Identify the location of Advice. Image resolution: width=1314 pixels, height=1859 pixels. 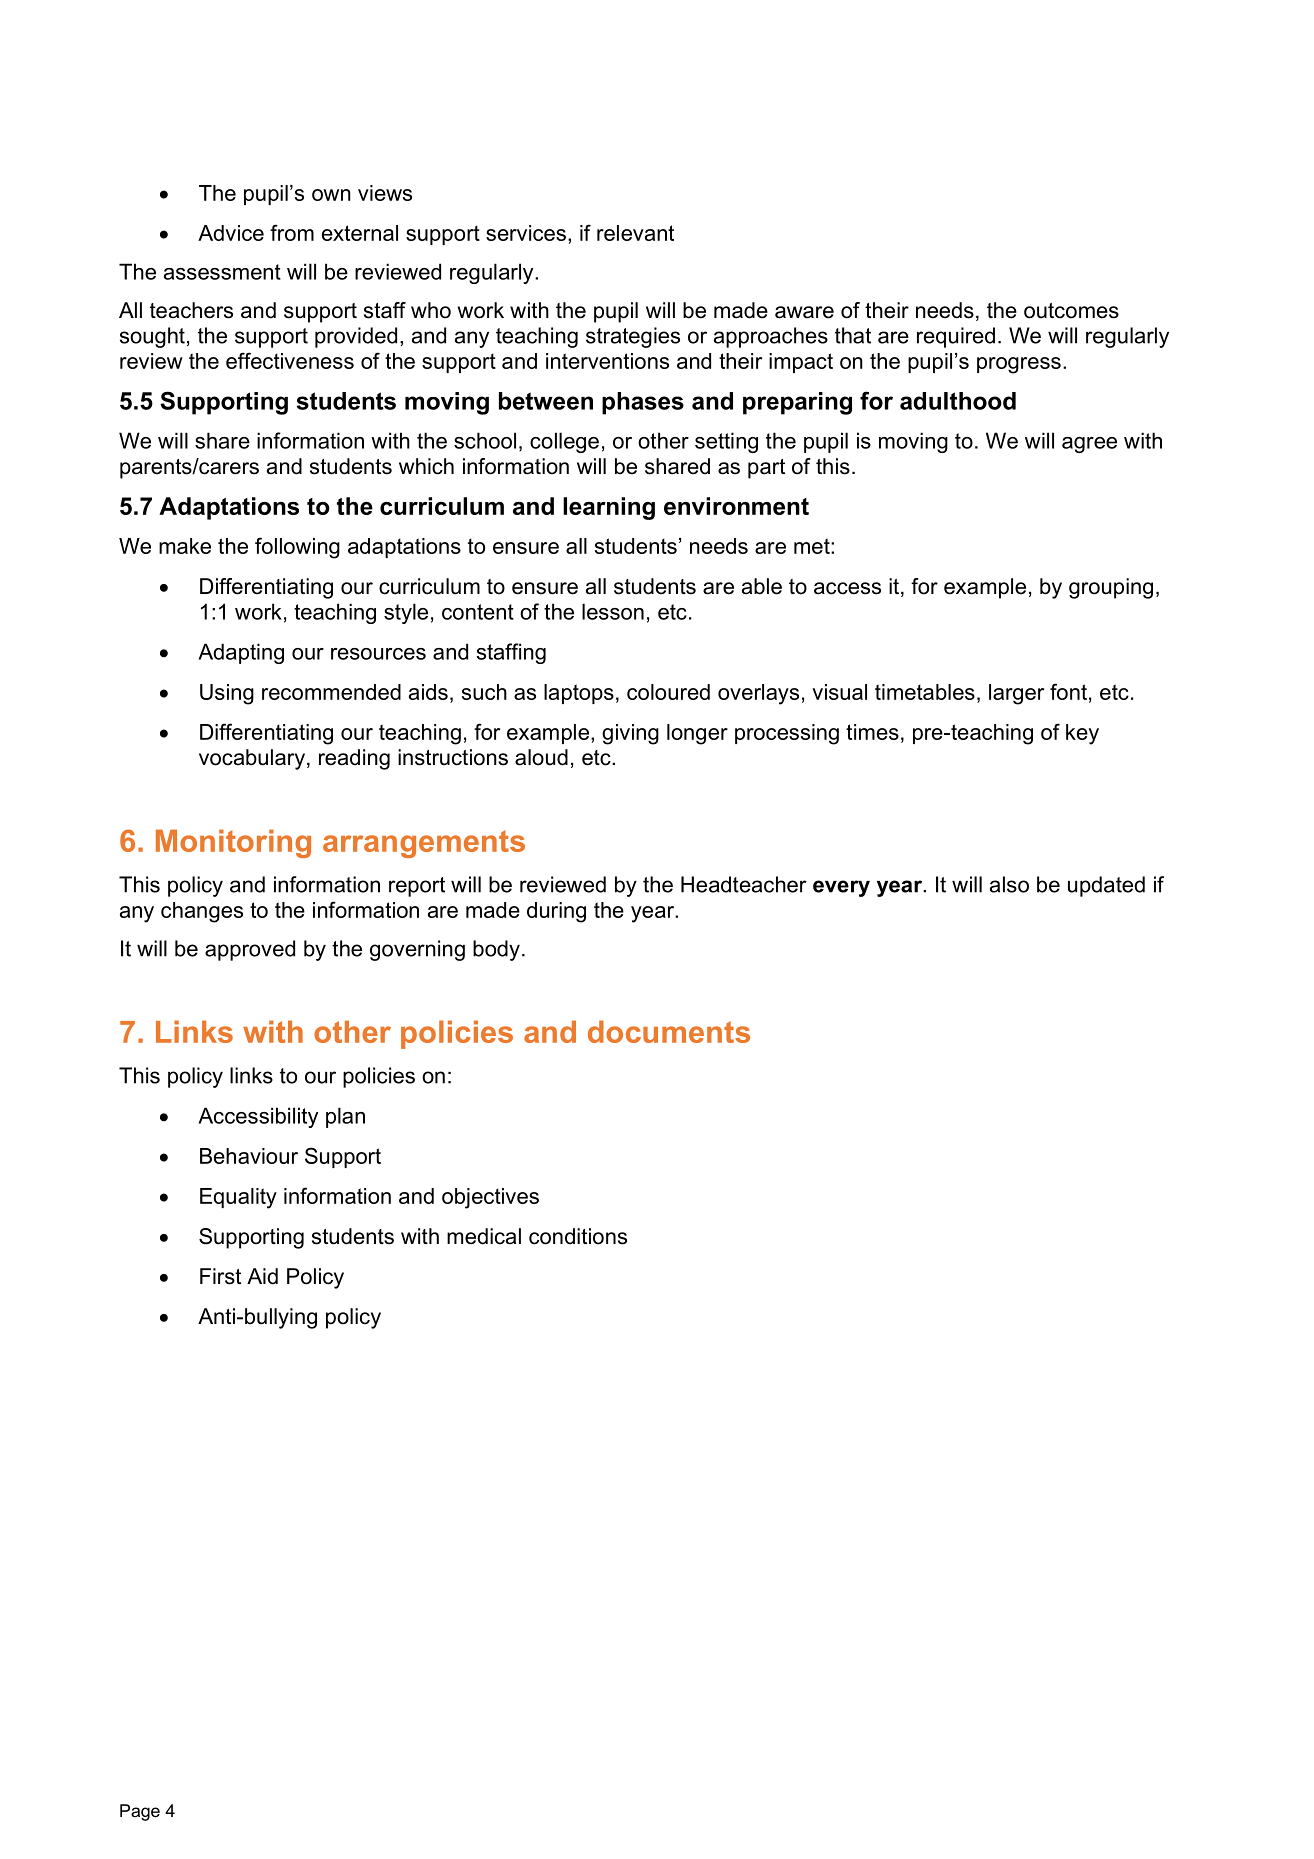
(231, 233).
